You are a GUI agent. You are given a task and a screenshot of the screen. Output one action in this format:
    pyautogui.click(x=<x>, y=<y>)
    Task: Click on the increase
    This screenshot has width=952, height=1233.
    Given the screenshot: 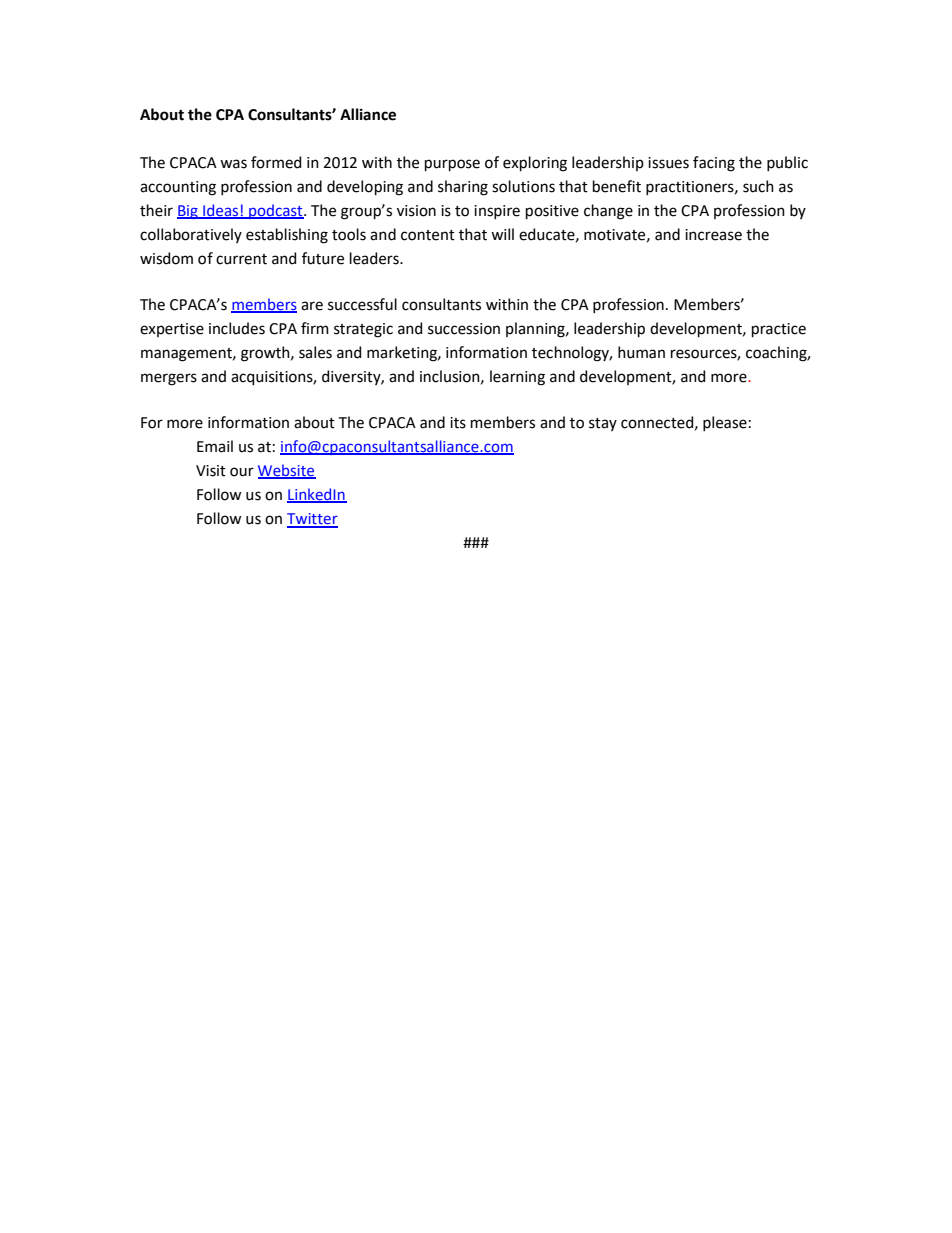 What is the action you would take?
    pyautogui.click(x=713, y=235)
